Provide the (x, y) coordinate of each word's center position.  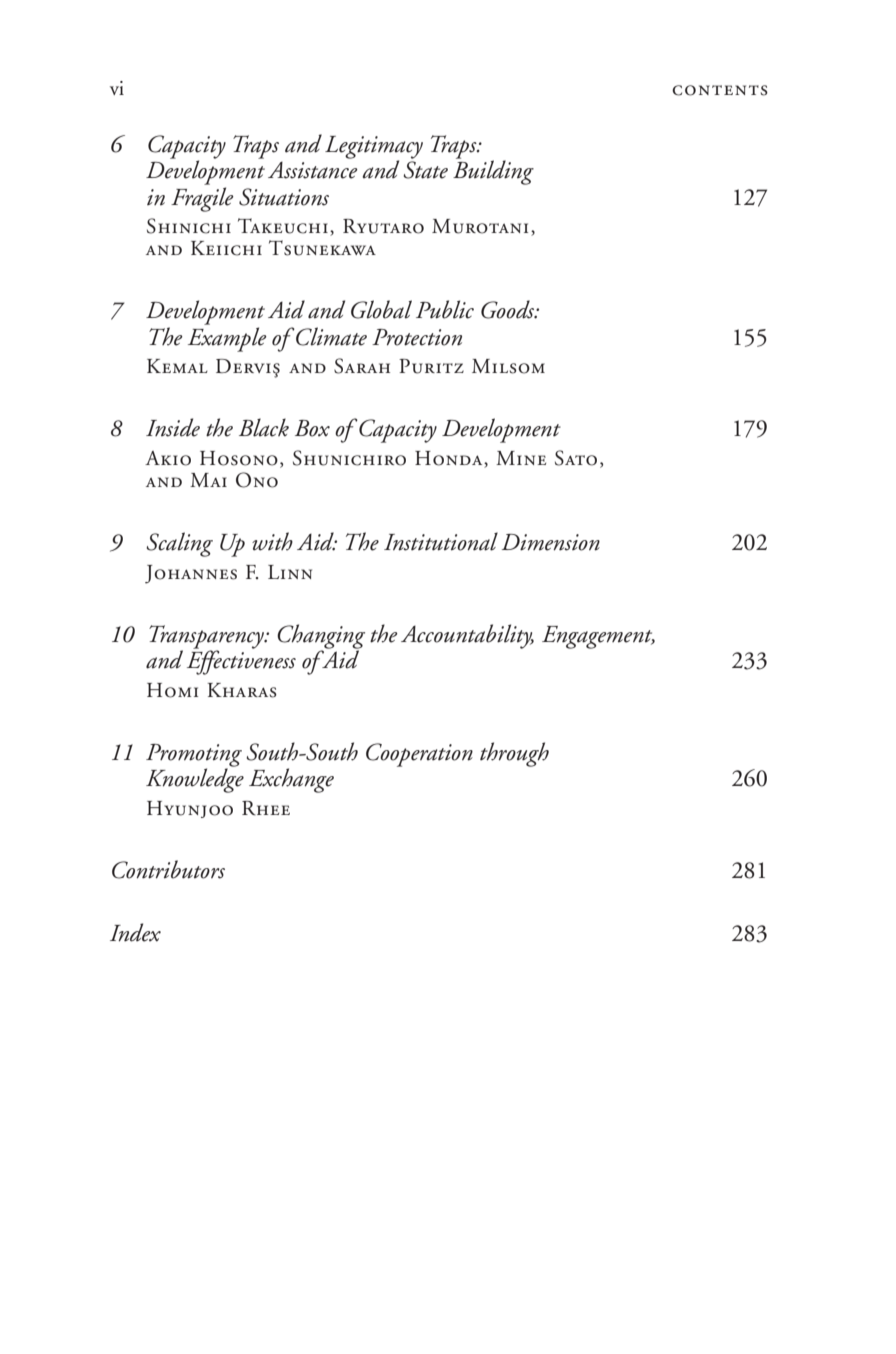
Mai (208, 480)
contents (720, 90)
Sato (576, 458)
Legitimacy (374, 148)
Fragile (202, 199)
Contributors (168, 869)
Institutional (441, 541)
